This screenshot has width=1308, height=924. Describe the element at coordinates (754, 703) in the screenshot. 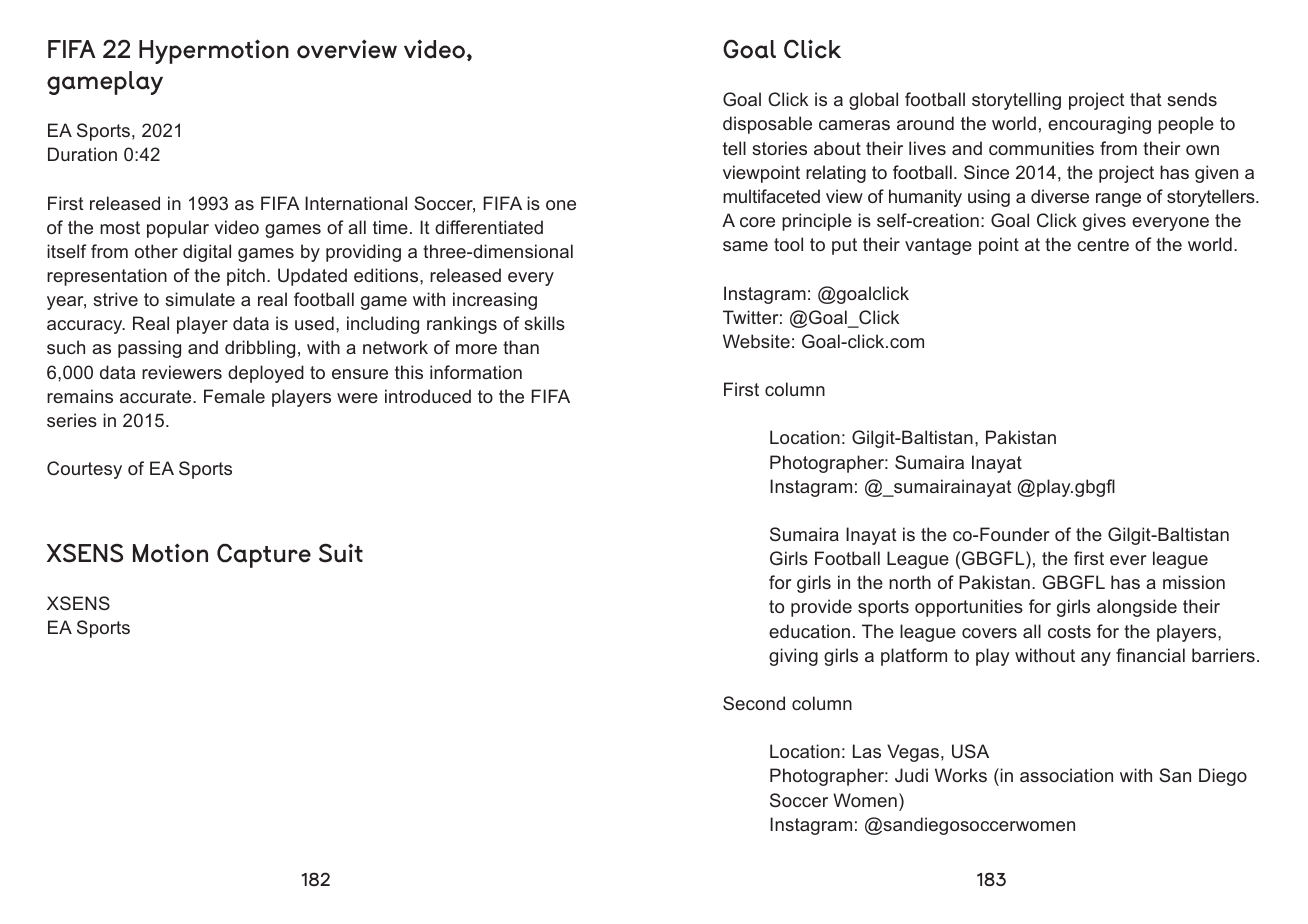

I see `Second` at that location.
